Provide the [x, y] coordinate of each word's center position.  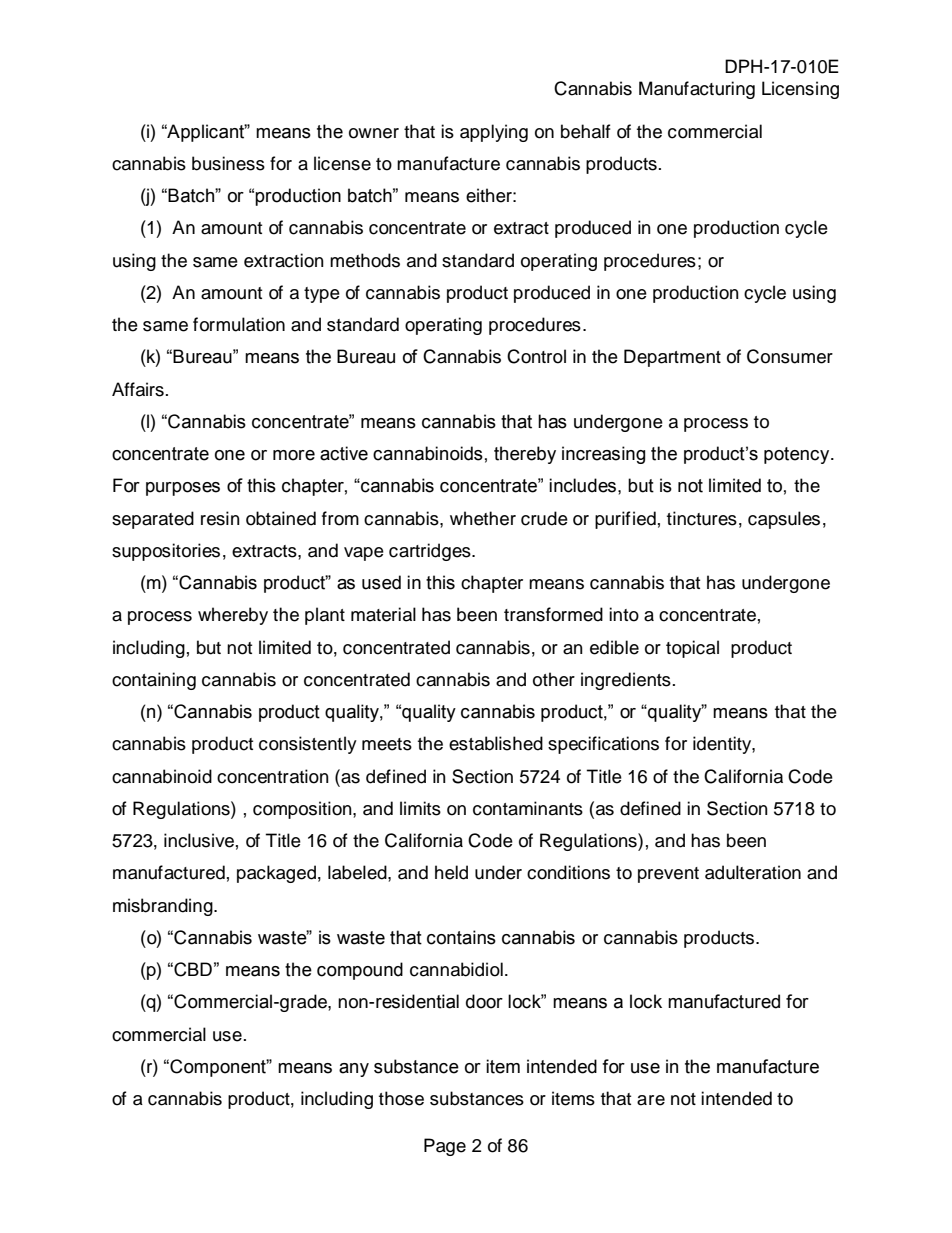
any [354, 1070]
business [228, 163]
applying [494, 133]
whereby [233, 616]
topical [692, 649]
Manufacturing [697, 90]
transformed [553, 614]
